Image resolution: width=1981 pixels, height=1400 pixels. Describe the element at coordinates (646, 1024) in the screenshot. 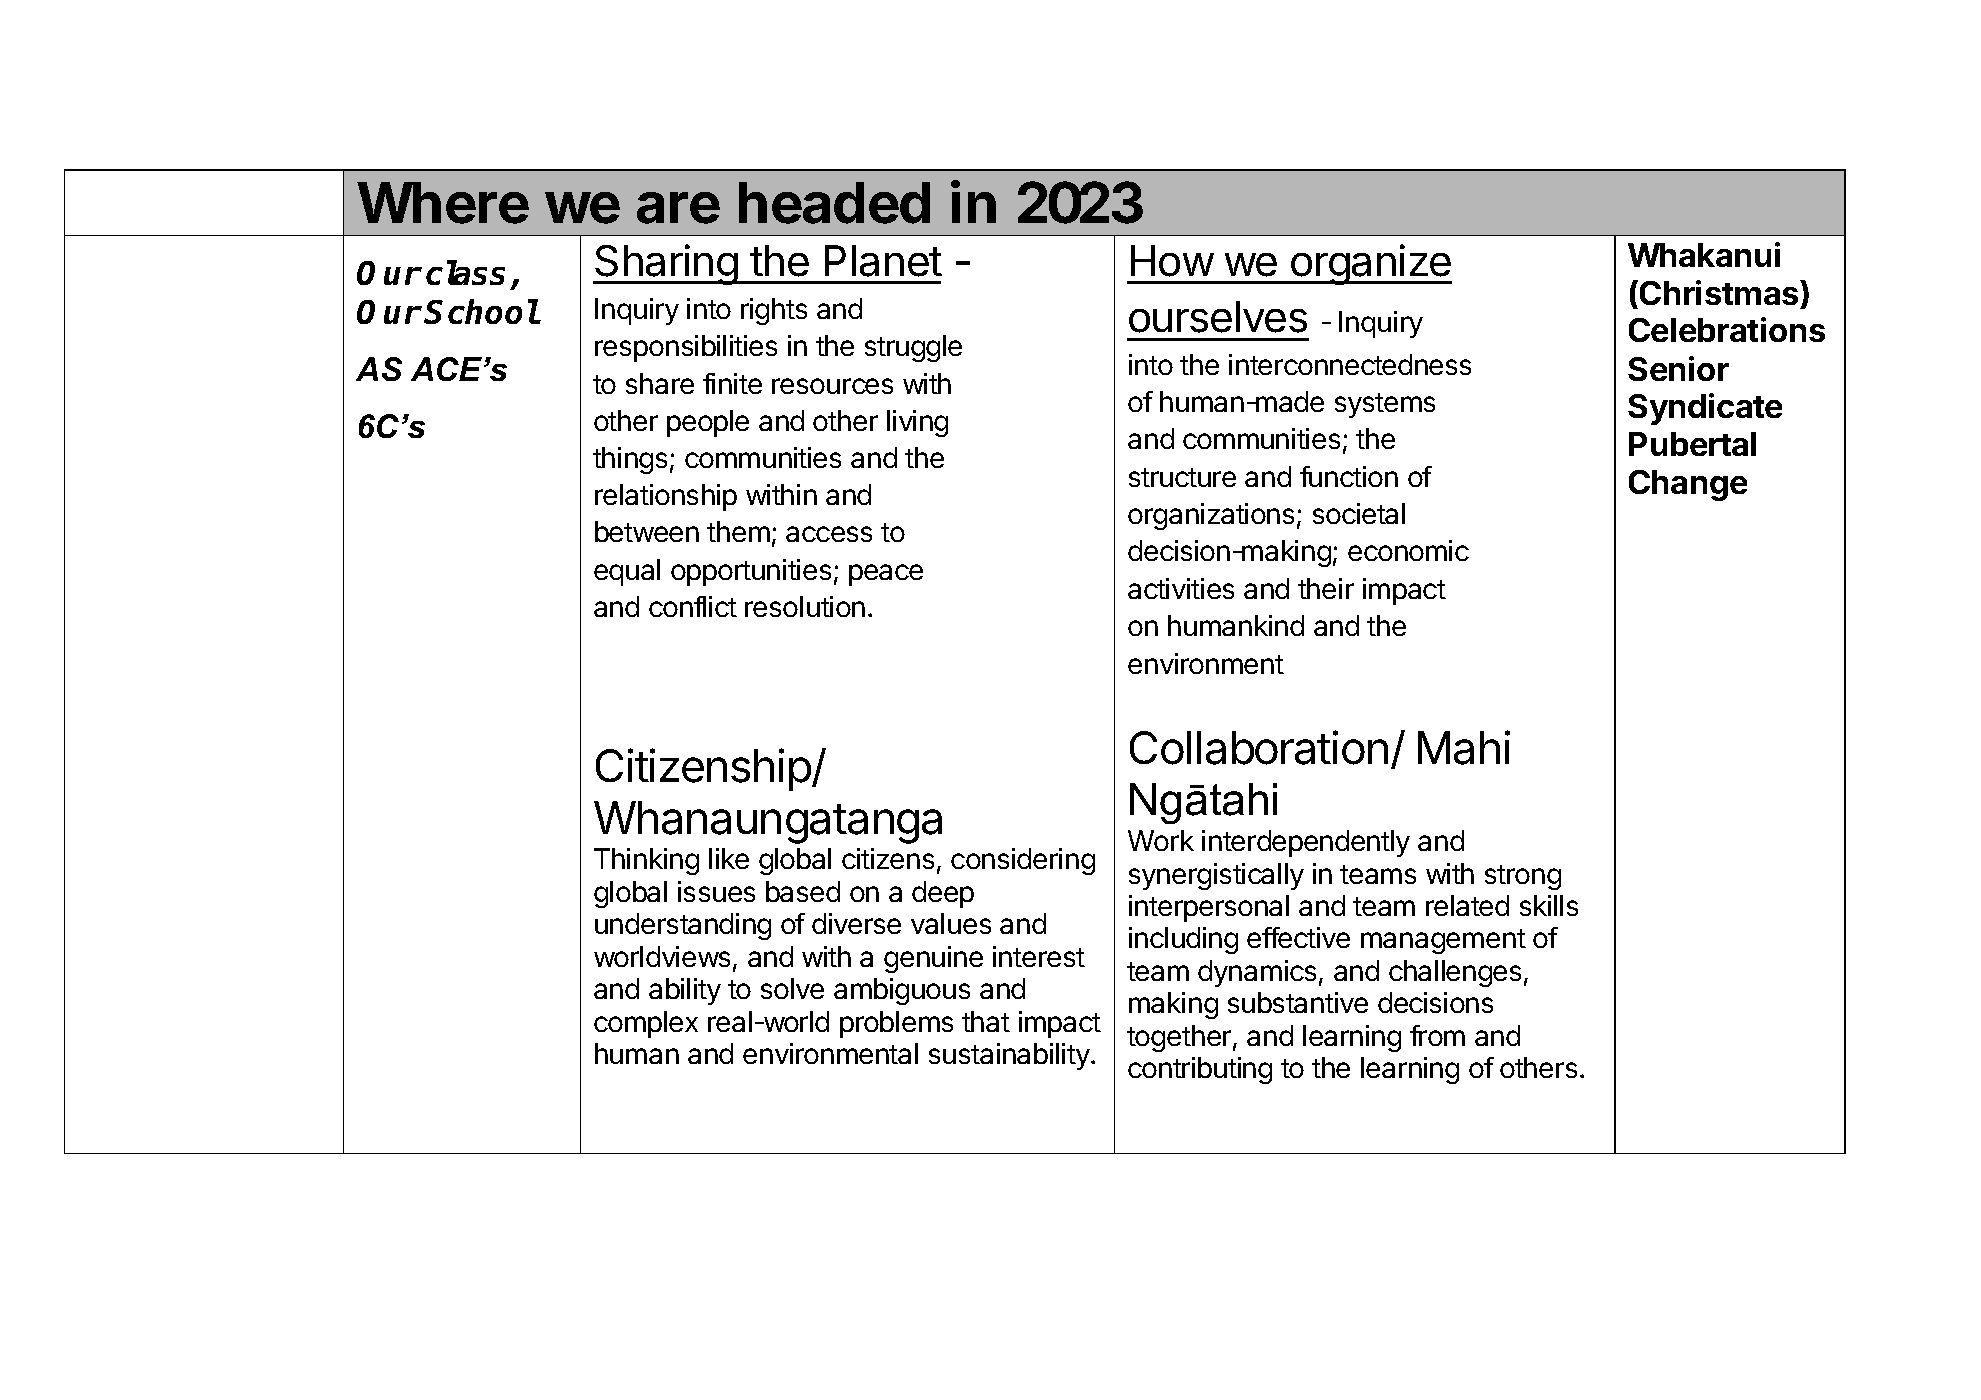

I see `complex` at that location.
